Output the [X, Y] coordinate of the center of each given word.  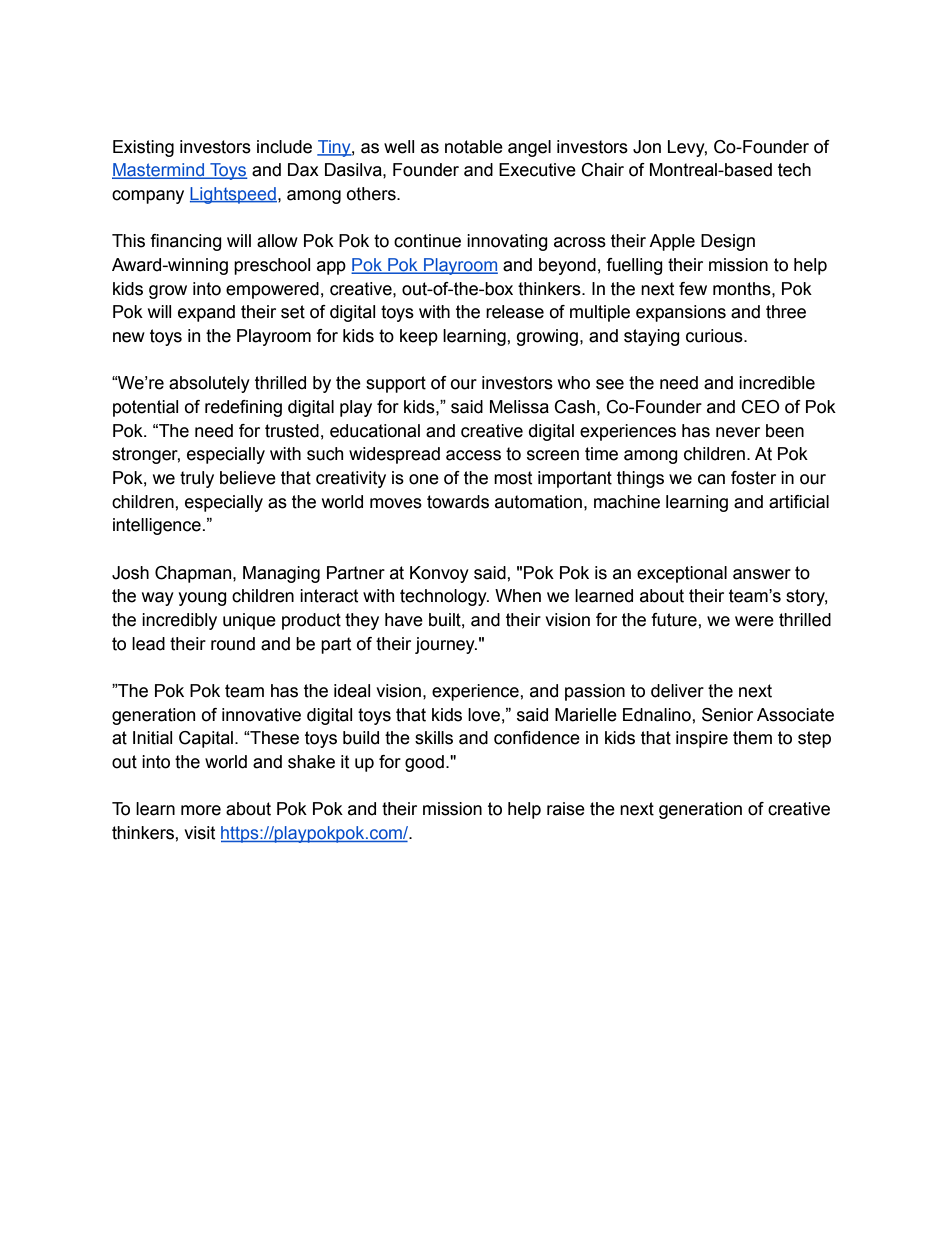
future [675, 620]
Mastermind [159, 171]
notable [474, 147]
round [233, 644]
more [201, 810]
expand [206, 313]
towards [458, 502]
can [711, 479]
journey [446, 645]
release [515, 312]
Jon [647, 147]
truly [197, 479]
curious [715, 336]
